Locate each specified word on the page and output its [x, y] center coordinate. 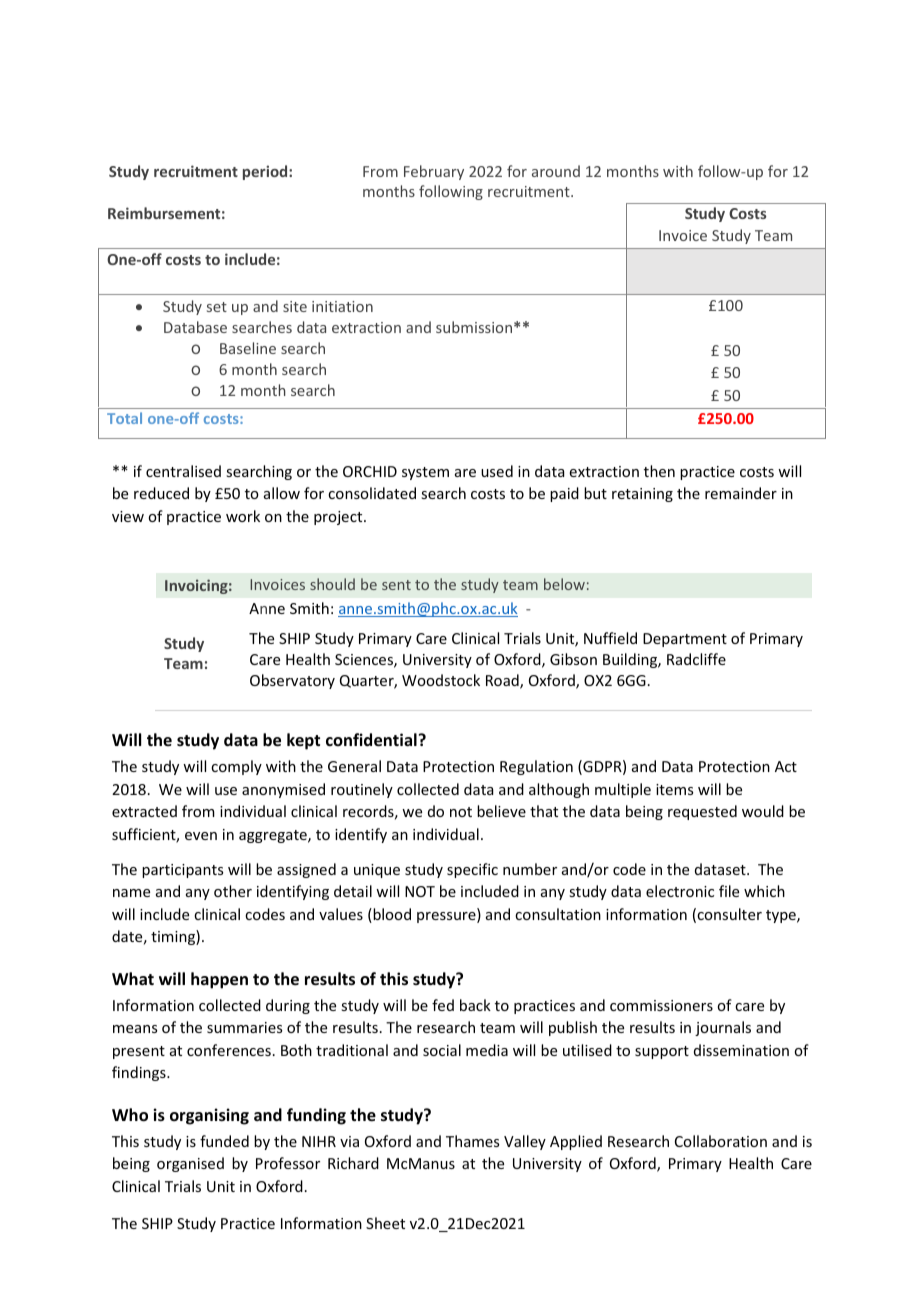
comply [236, 767]
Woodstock [441, 680]
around [556, 171]
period [266, 172]
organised [190, 1164]
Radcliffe [696, 659]
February [434, 172]
